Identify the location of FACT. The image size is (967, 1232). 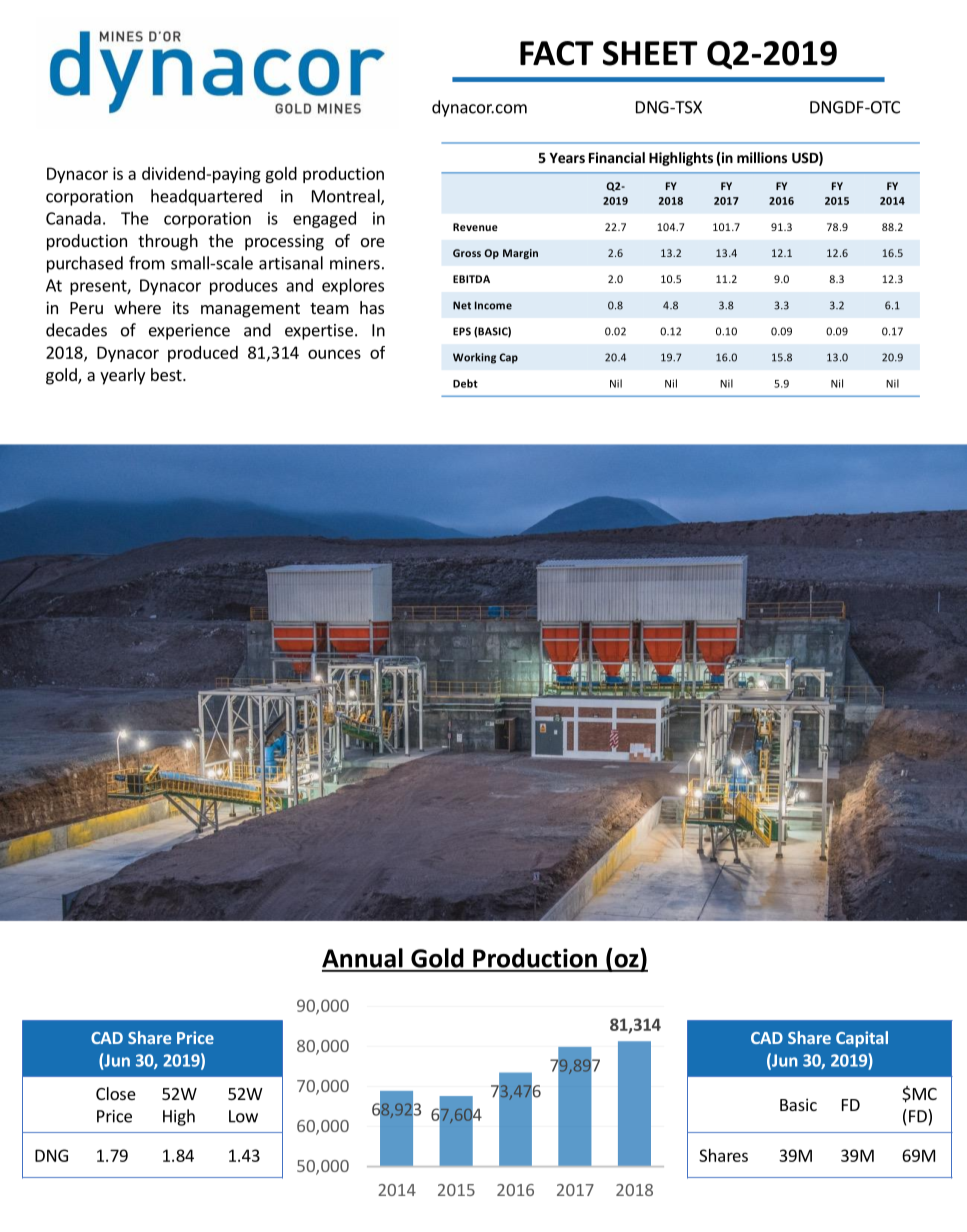
(557, 53).
